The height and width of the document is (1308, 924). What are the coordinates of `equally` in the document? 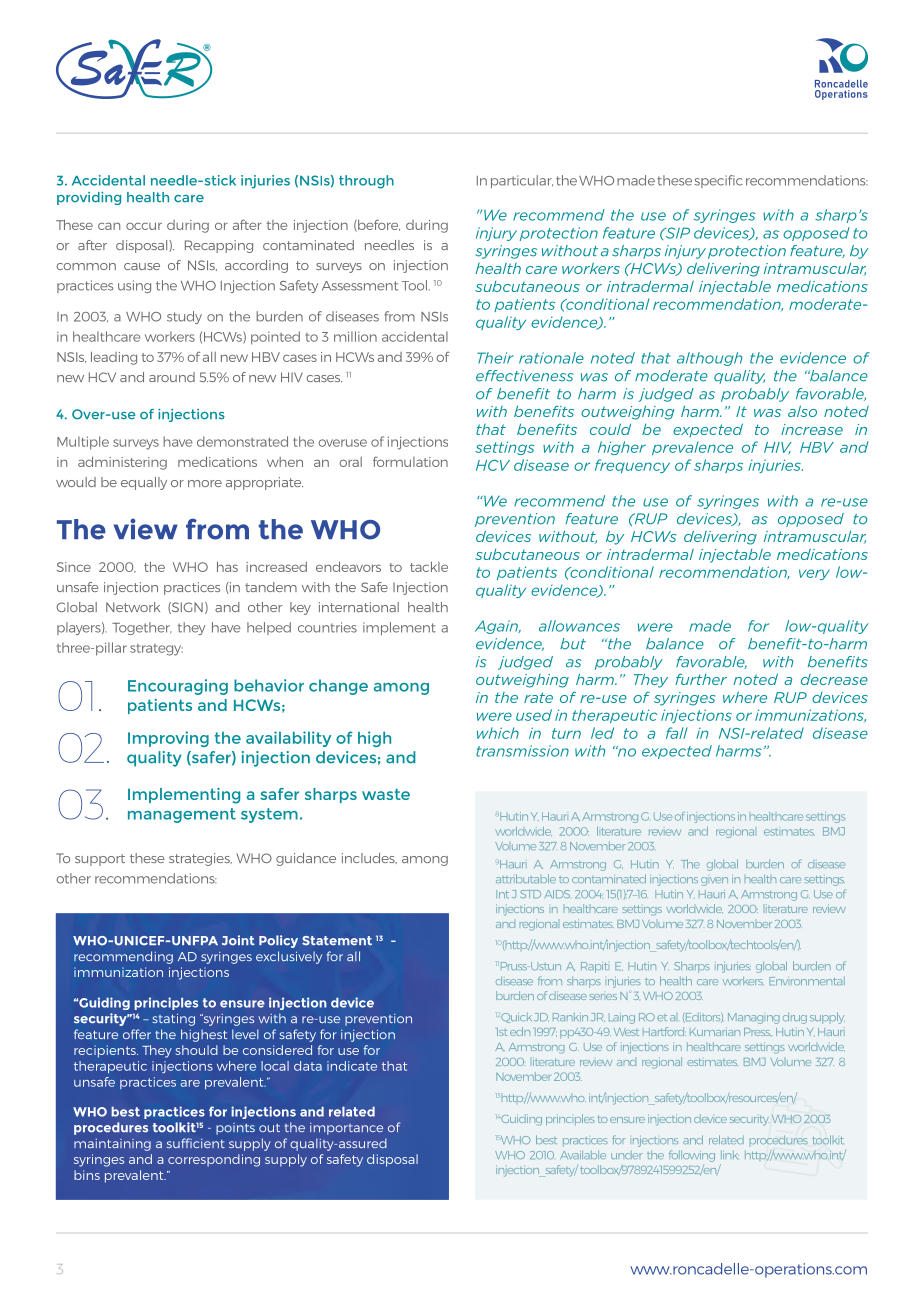 It's located at (144, 483).
